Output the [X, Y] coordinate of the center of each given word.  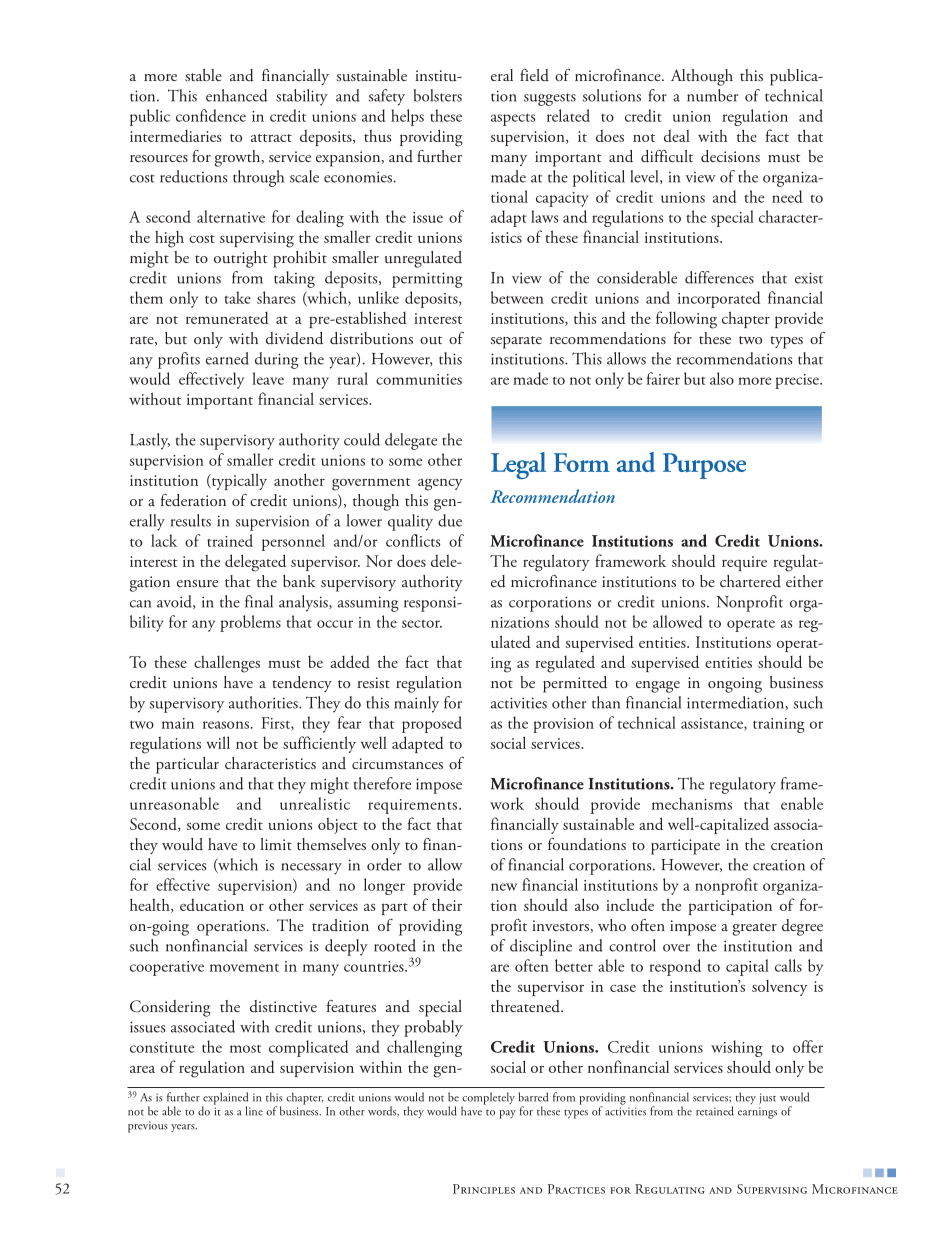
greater [755, 929]
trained [230, 540]
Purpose [704, 466]
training [779, 725]
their [447, 905]
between [517, 297]
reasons [226, 725]
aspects [513, 120]
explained [225, 1099]
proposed [432, 724]
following [686, 320]
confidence [211, 115]
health [151, 905]
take [237, 297]
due [450, 520]
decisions [730, 156]
